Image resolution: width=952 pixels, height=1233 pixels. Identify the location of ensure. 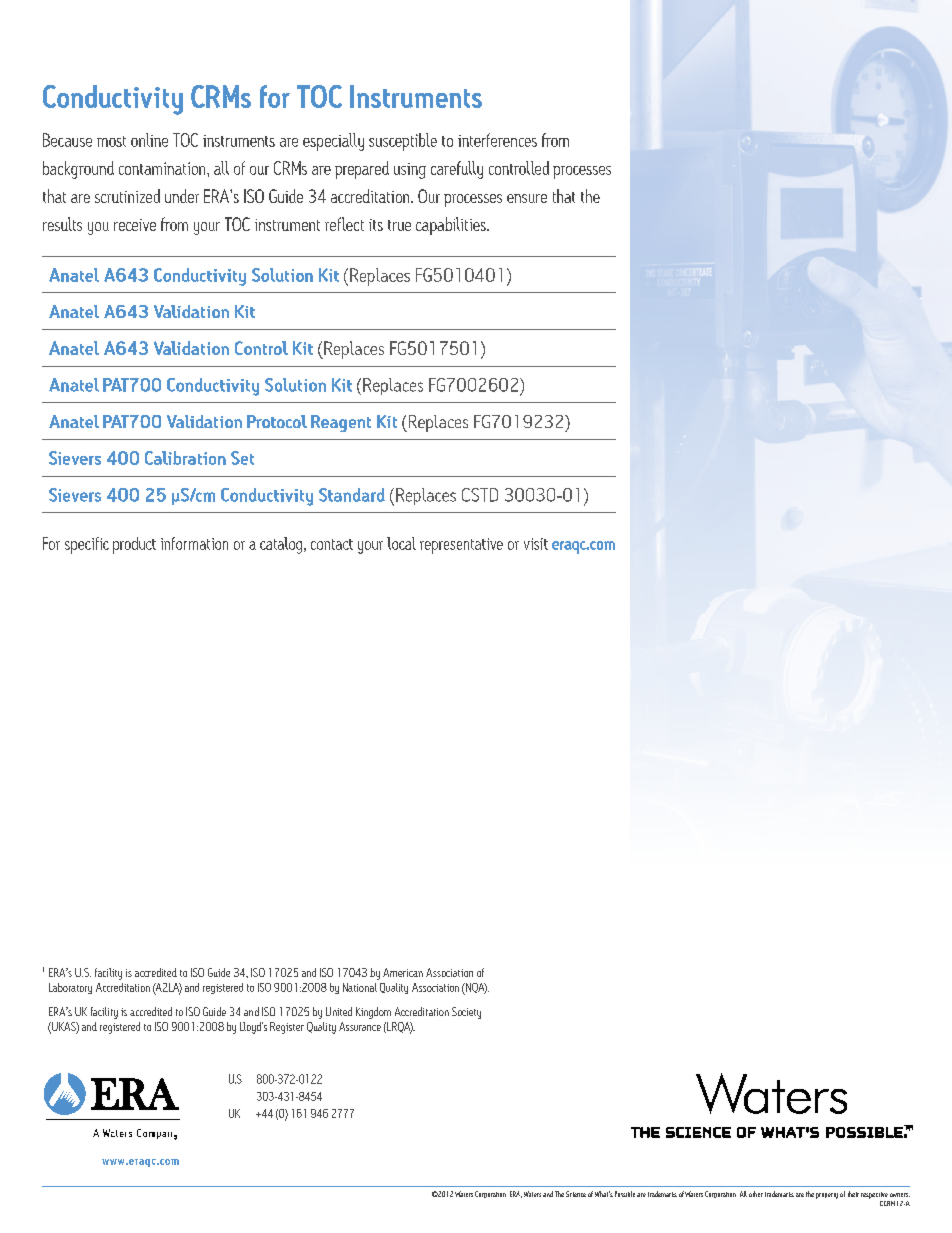
(527, 198).
